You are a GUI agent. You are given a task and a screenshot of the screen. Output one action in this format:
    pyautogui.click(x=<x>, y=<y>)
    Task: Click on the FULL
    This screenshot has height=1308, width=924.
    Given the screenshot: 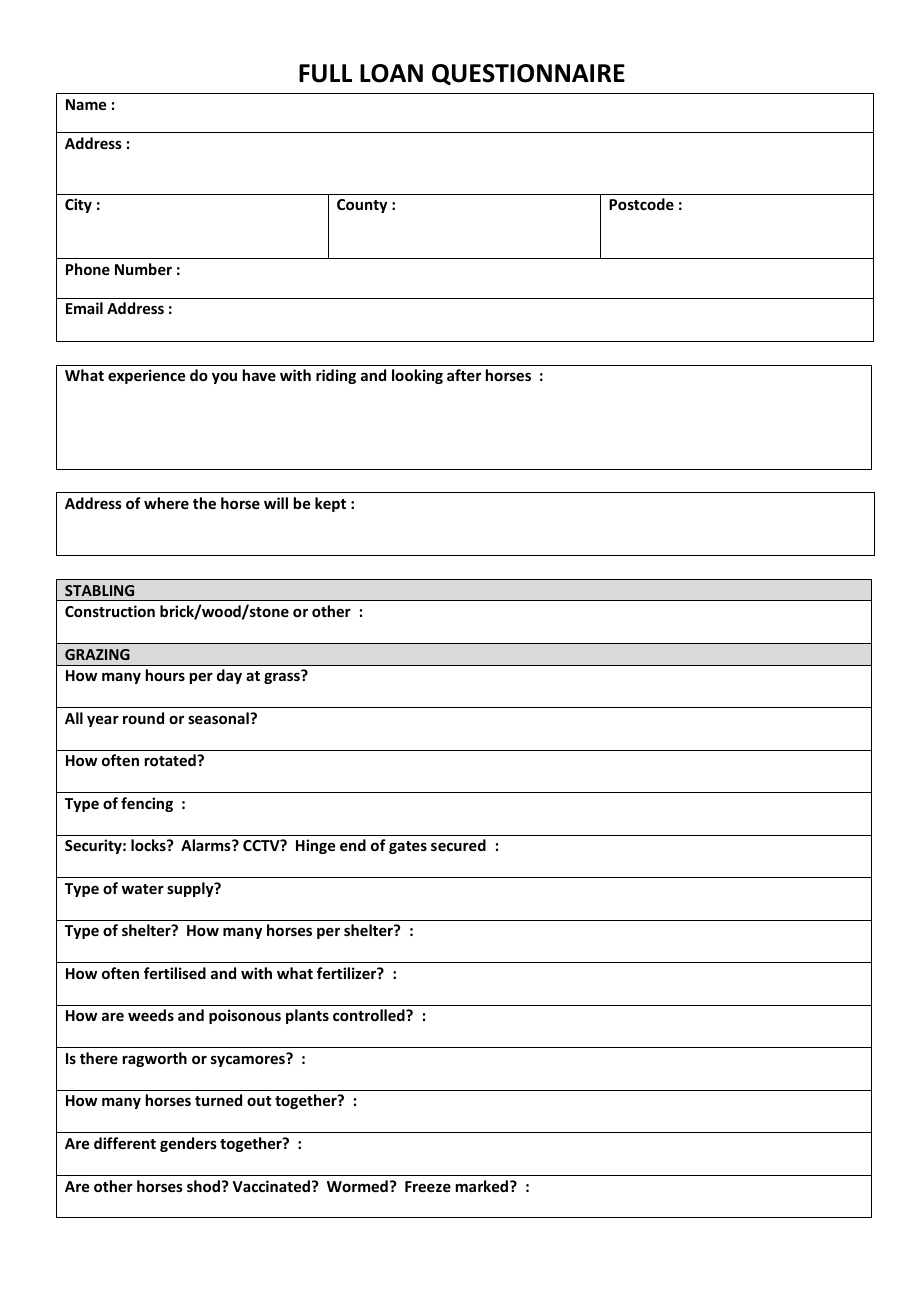 What is the action you would take?
    pyautogui.click(x=325, y=73)
